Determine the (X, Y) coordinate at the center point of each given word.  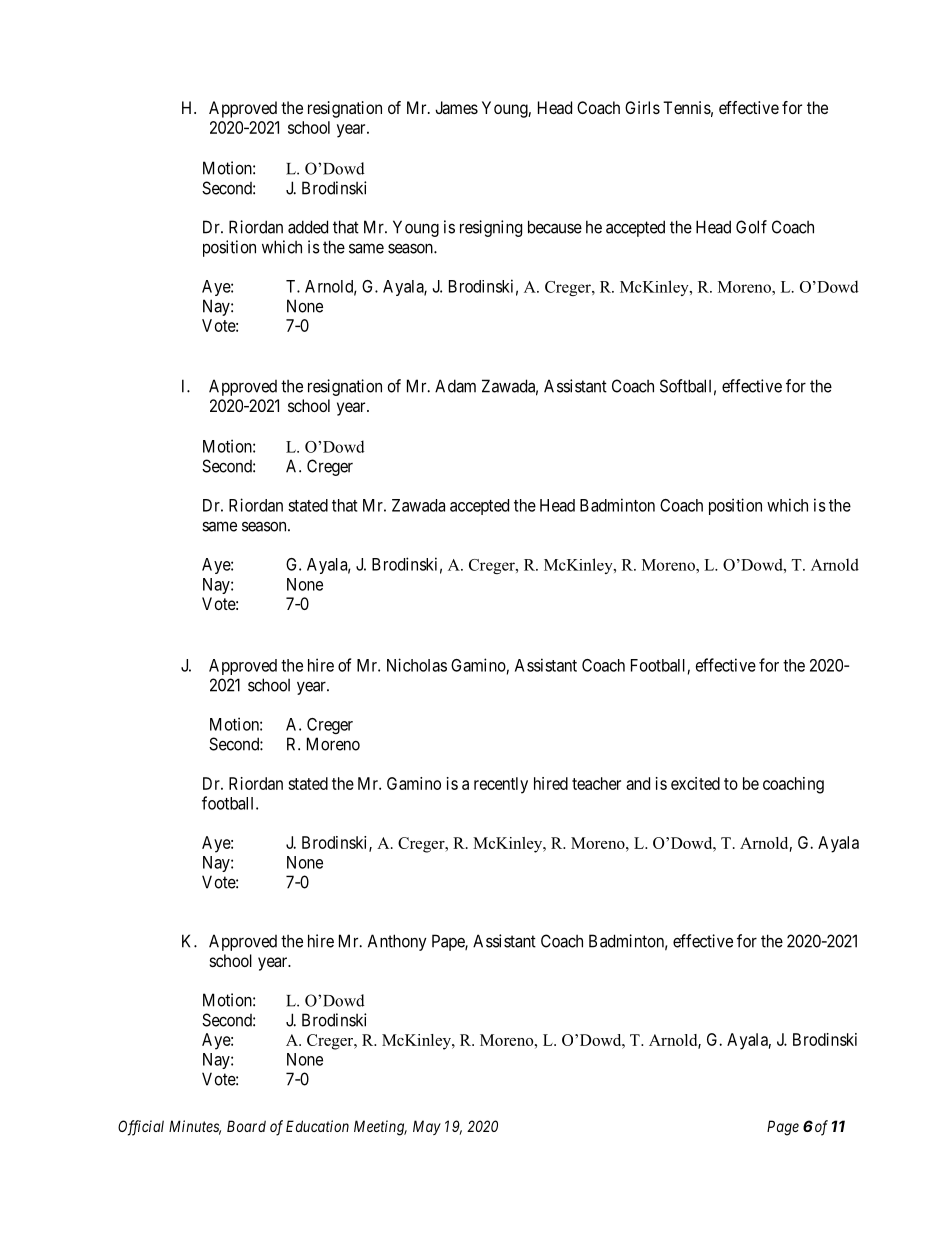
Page (783, 1128)
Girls (642, 107)
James (456, 107)
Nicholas (417, 665)
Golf (751, 227)
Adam (455, 386)
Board (246, 1126)
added (308, 227)
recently (501, 785)
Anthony (397, 942)
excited (695, 783)
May (427, 1127)
